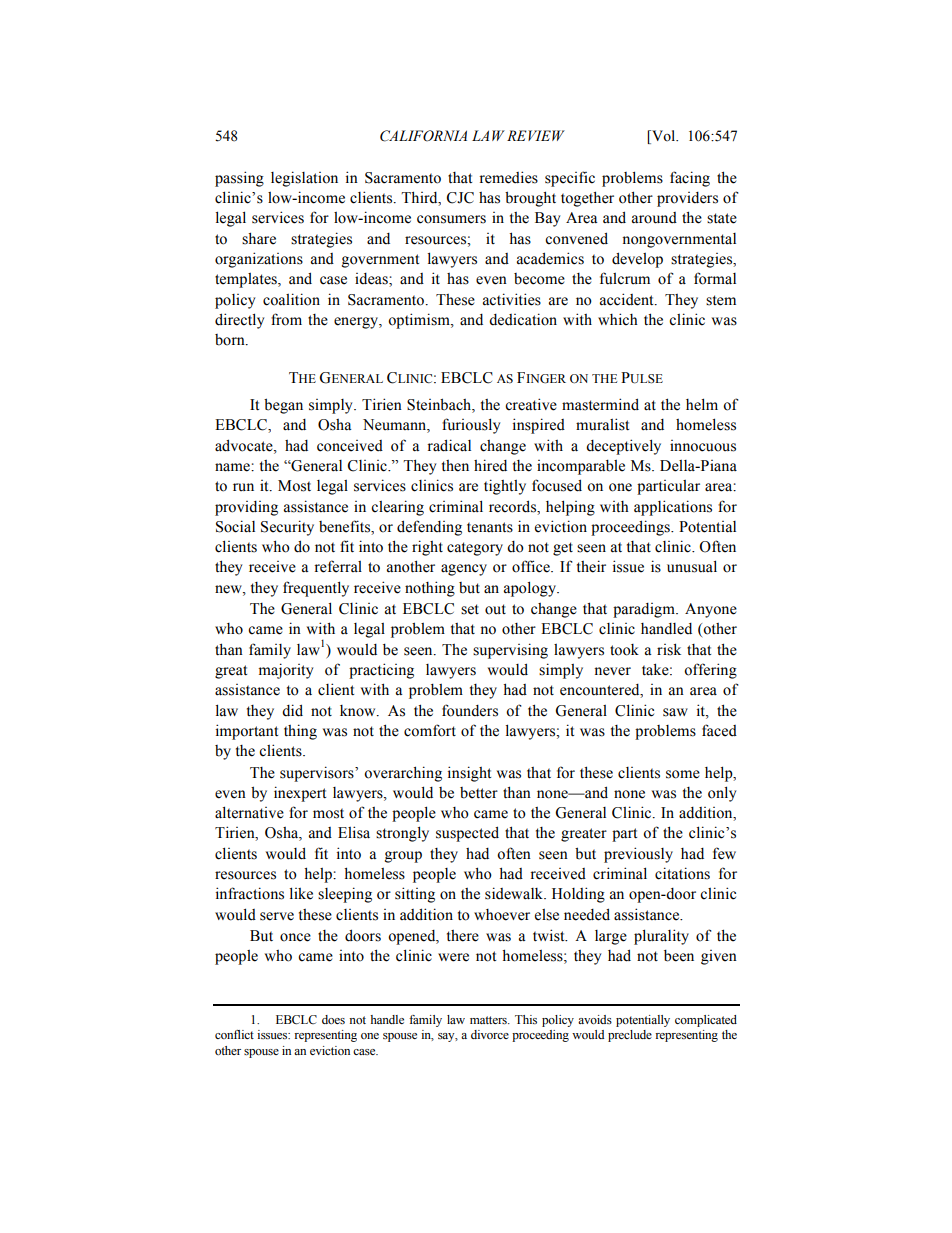 Image resolution: width=952 pixels, height=1233 pixels. I want to click on legislation, so click(304, 179).
